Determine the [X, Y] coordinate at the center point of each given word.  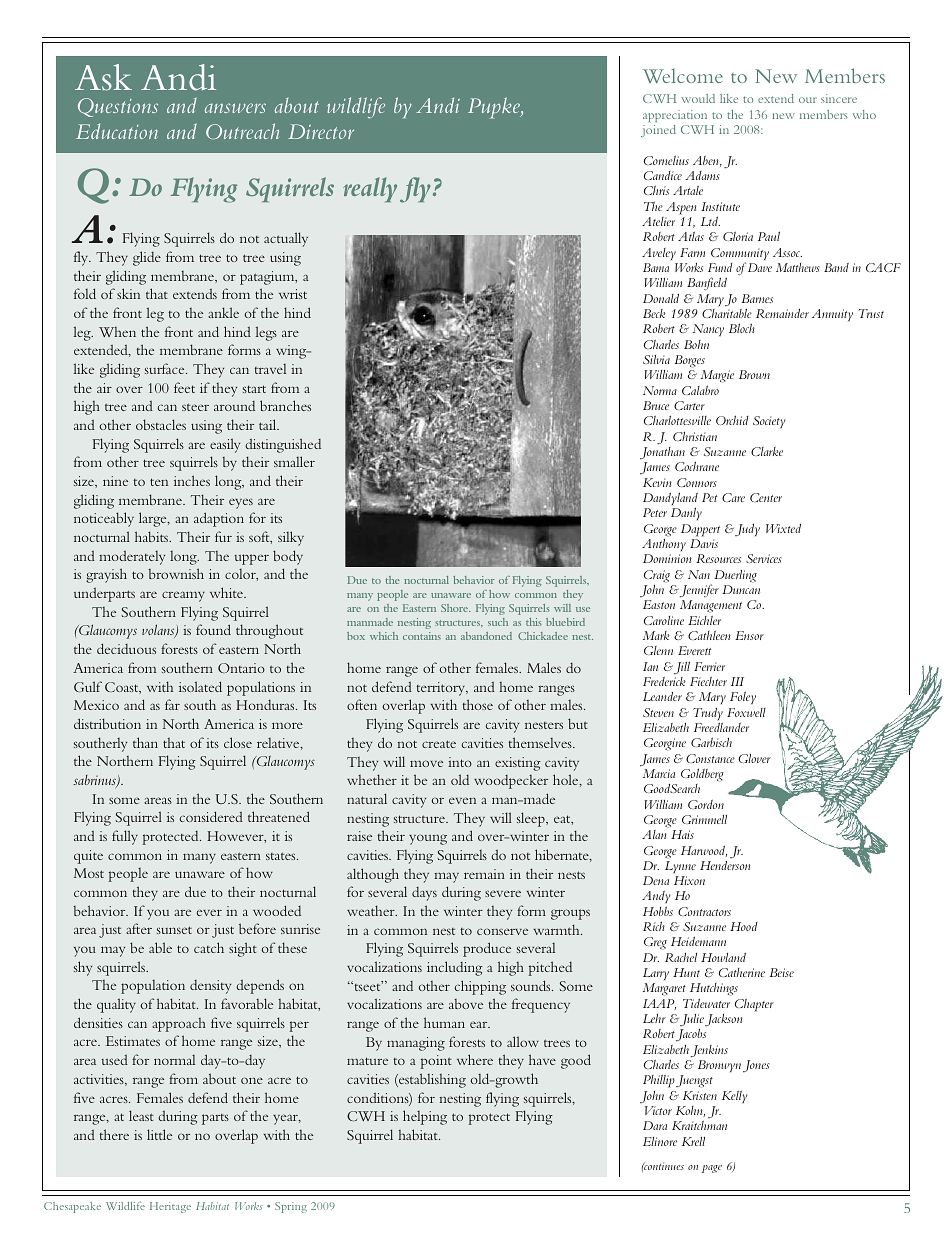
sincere [839, 98]
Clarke [767, 451]
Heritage [170, 1207]
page [712, 1169]
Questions [118, 107]
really [370, 189]
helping [425, 1117]
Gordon [706, 804]
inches [192, 480]
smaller [294, 461]
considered [211, 816]
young [428, 839]
